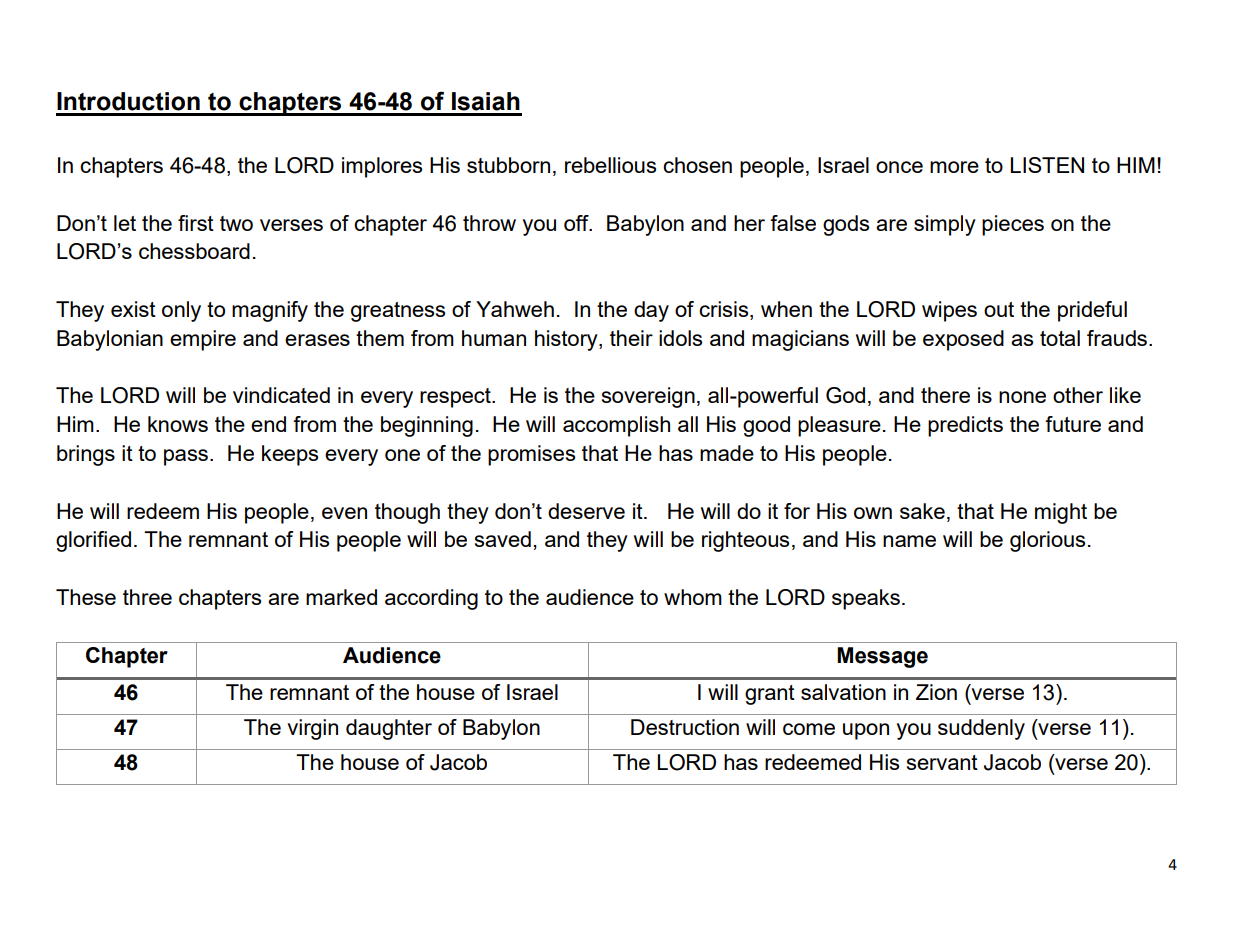 This document has height=952, width=1233. I want to click on only, so click(181, 311).
